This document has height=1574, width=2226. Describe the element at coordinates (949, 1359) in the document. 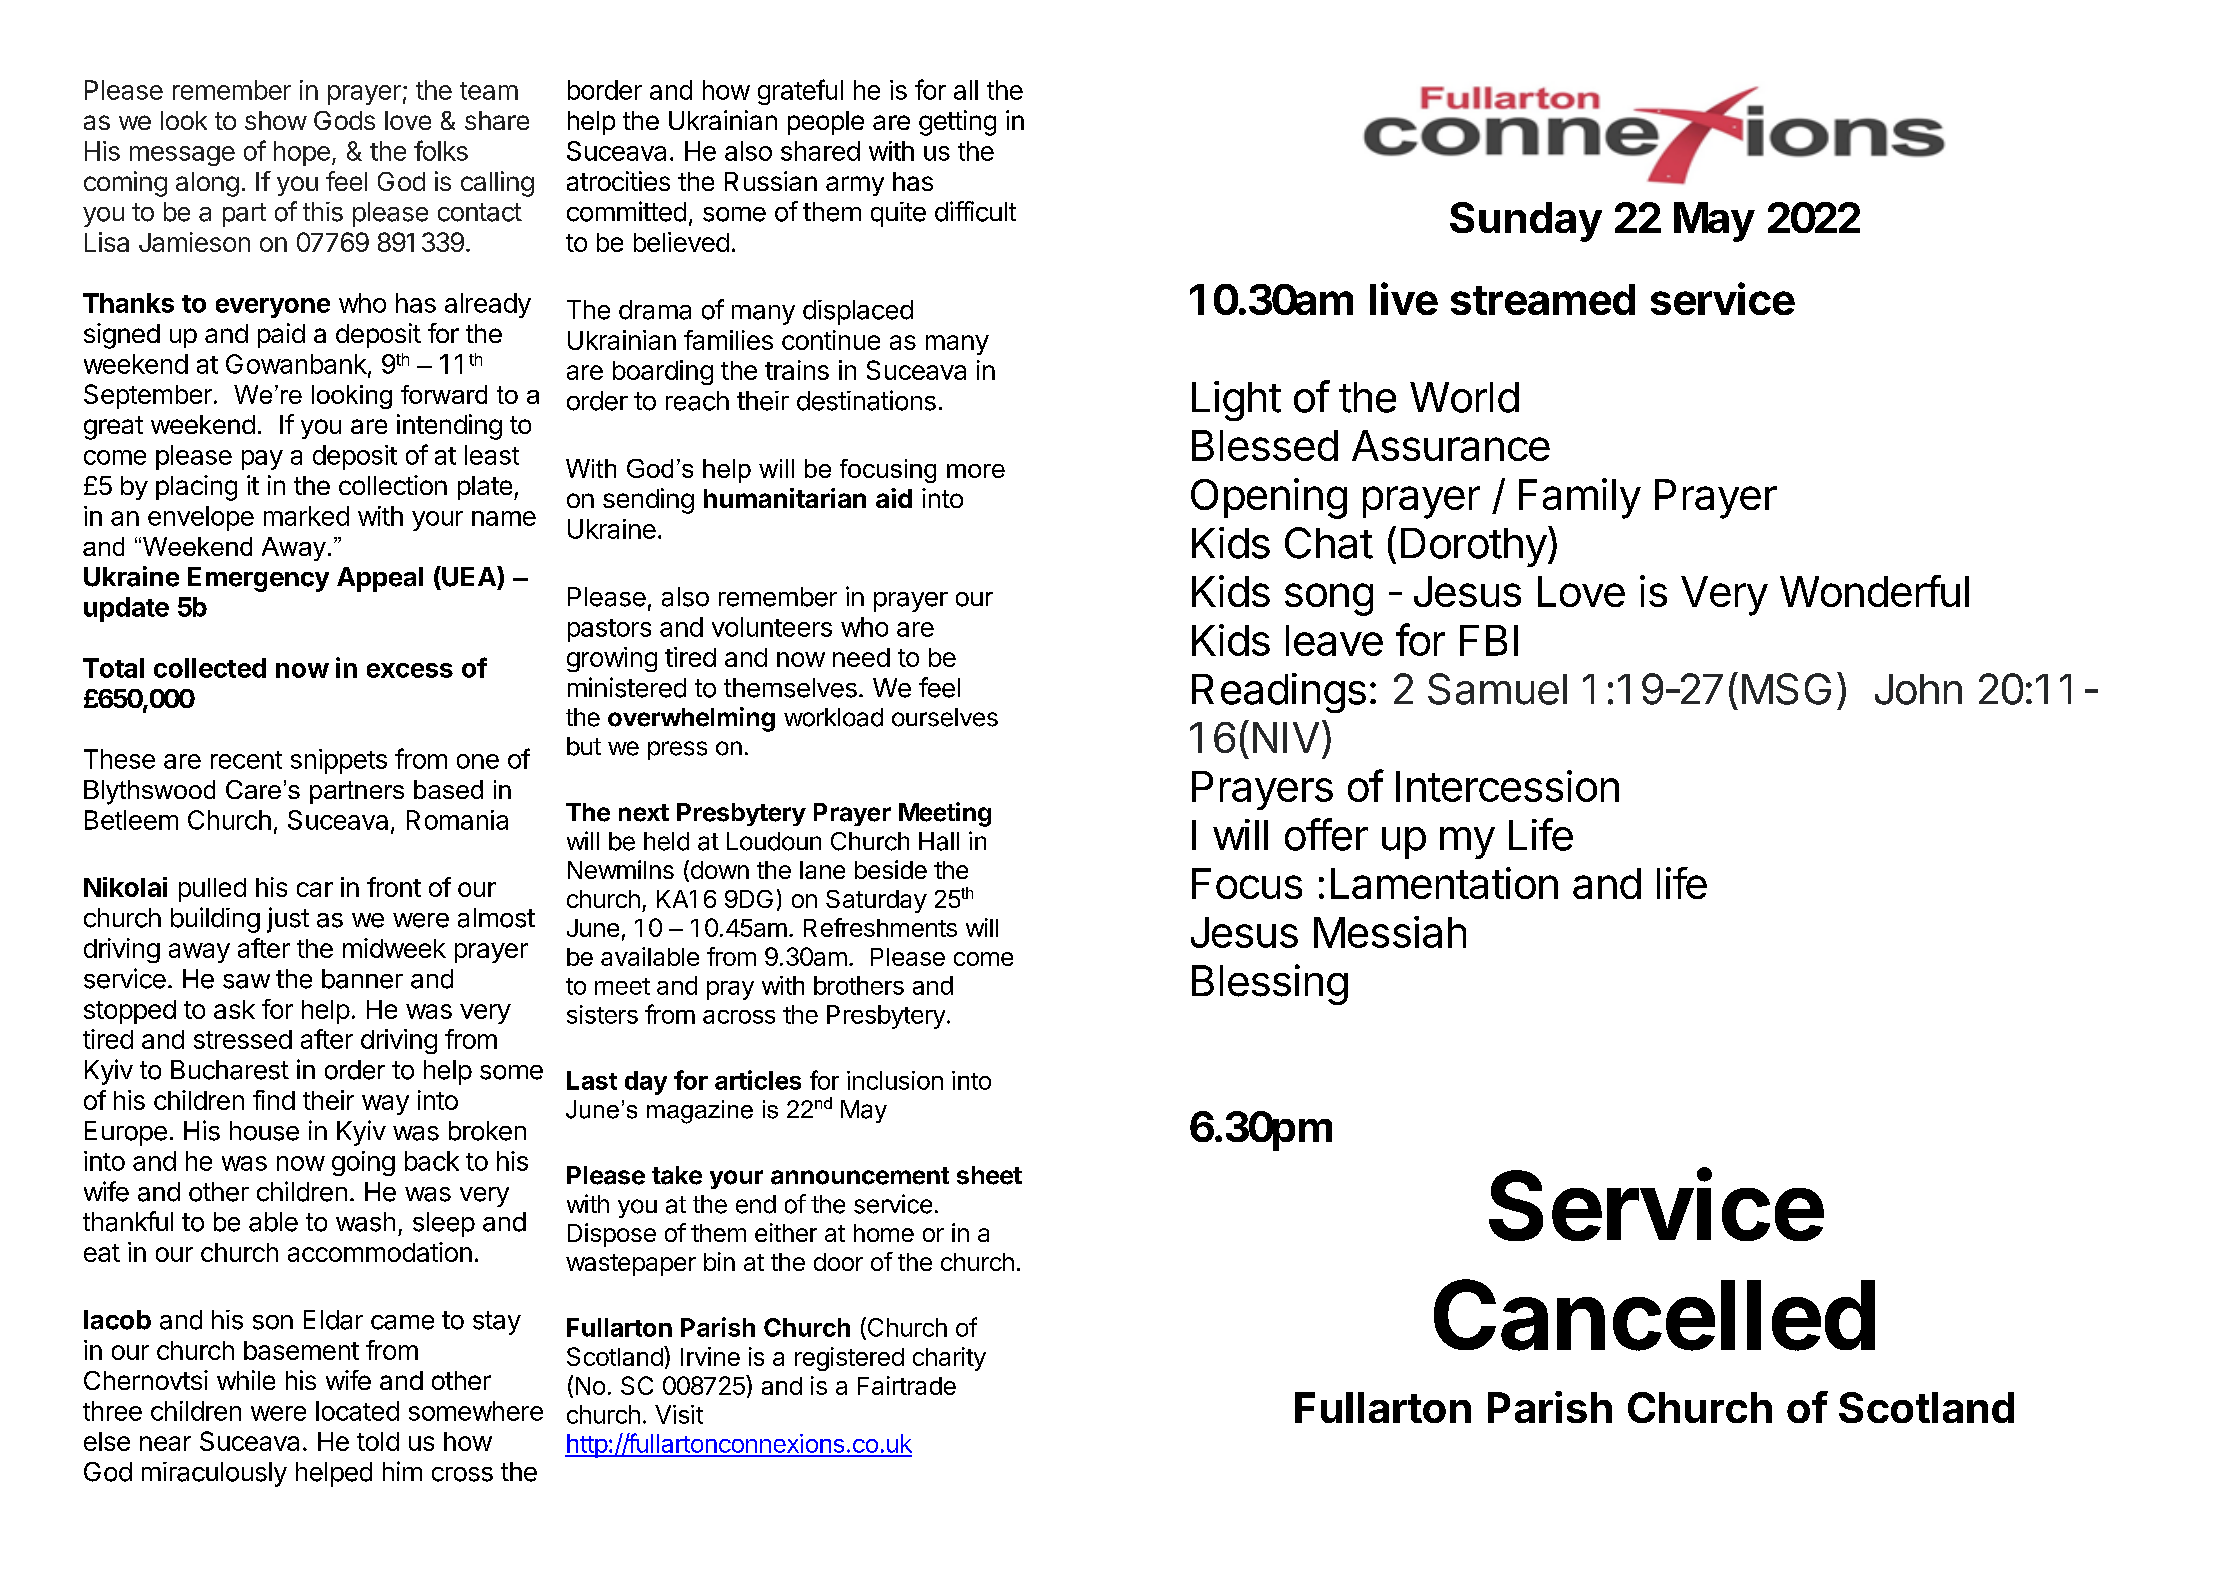

I see `charity` at that location.
